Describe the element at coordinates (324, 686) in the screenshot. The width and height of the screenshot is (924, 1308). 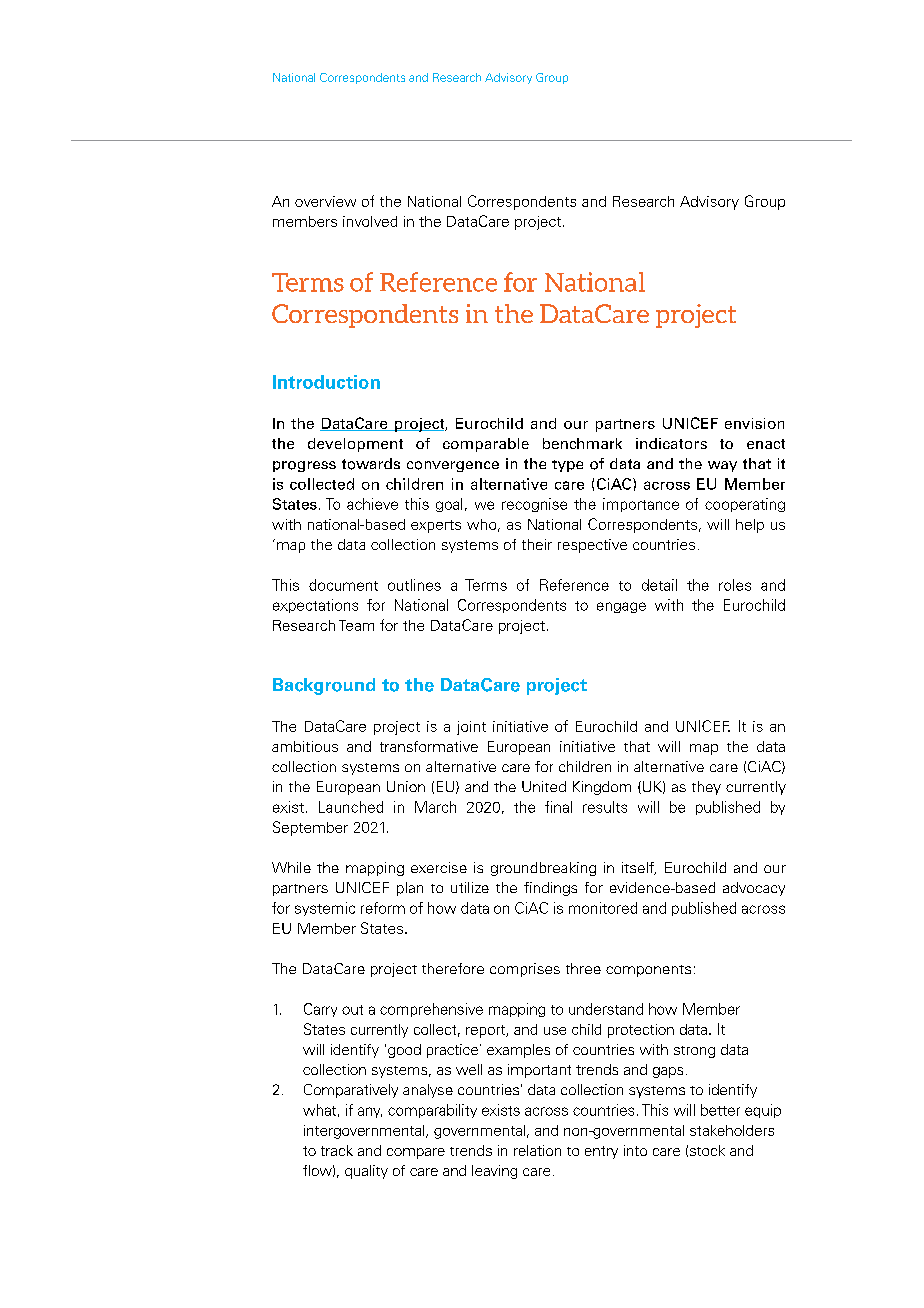
I see `Background` at that location.
